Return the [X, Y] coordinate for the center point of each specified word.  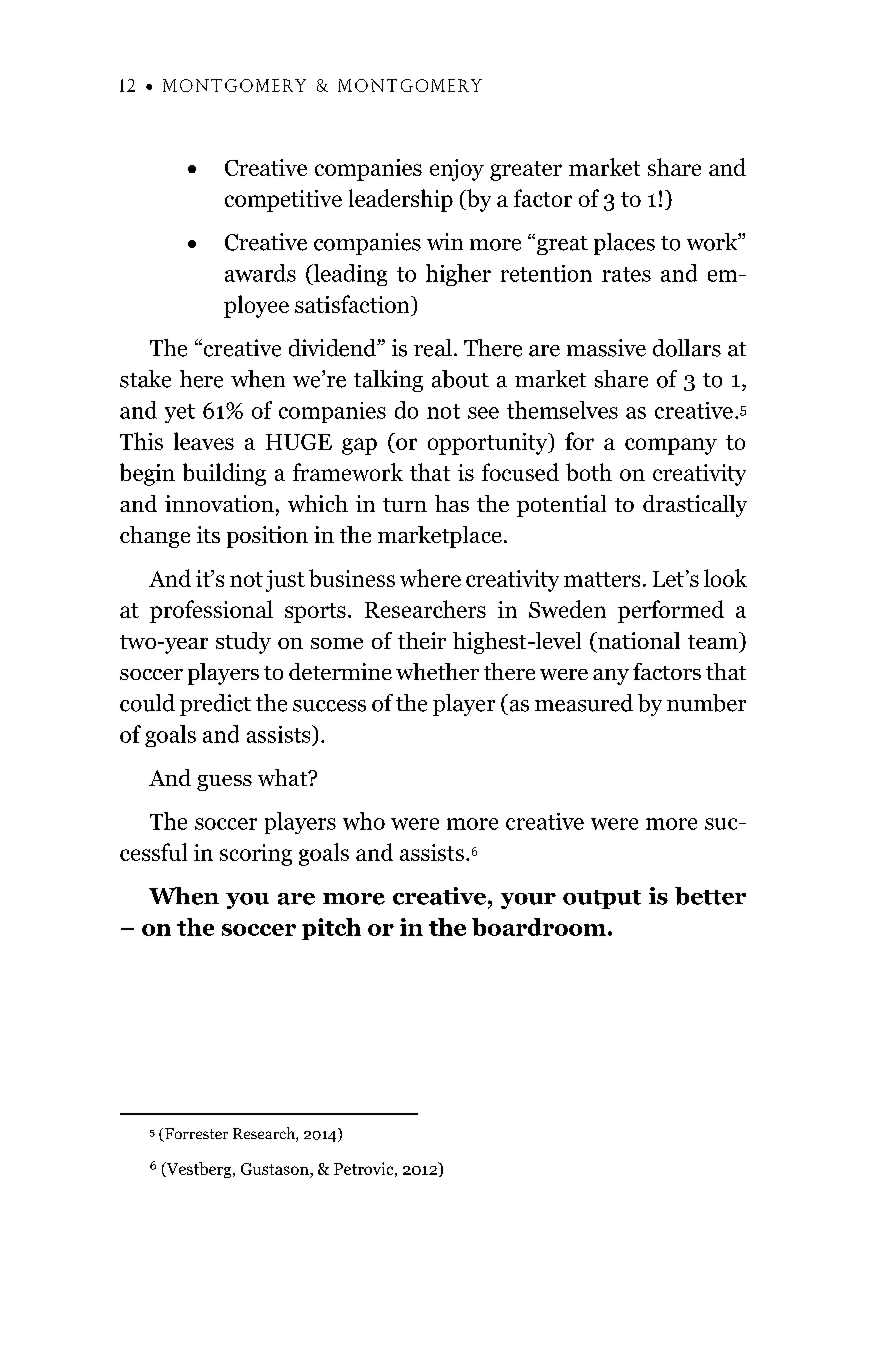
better [710, 896]
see [483, 413]
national [638, 640]
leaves [204, 441]
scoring [256, 855]
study [243, 643]
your [528, 901]
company [671, 446]
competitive [283, 201]
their [422, 640]
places [624, 244]
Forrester [195, 1135]
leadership [401, 200]
